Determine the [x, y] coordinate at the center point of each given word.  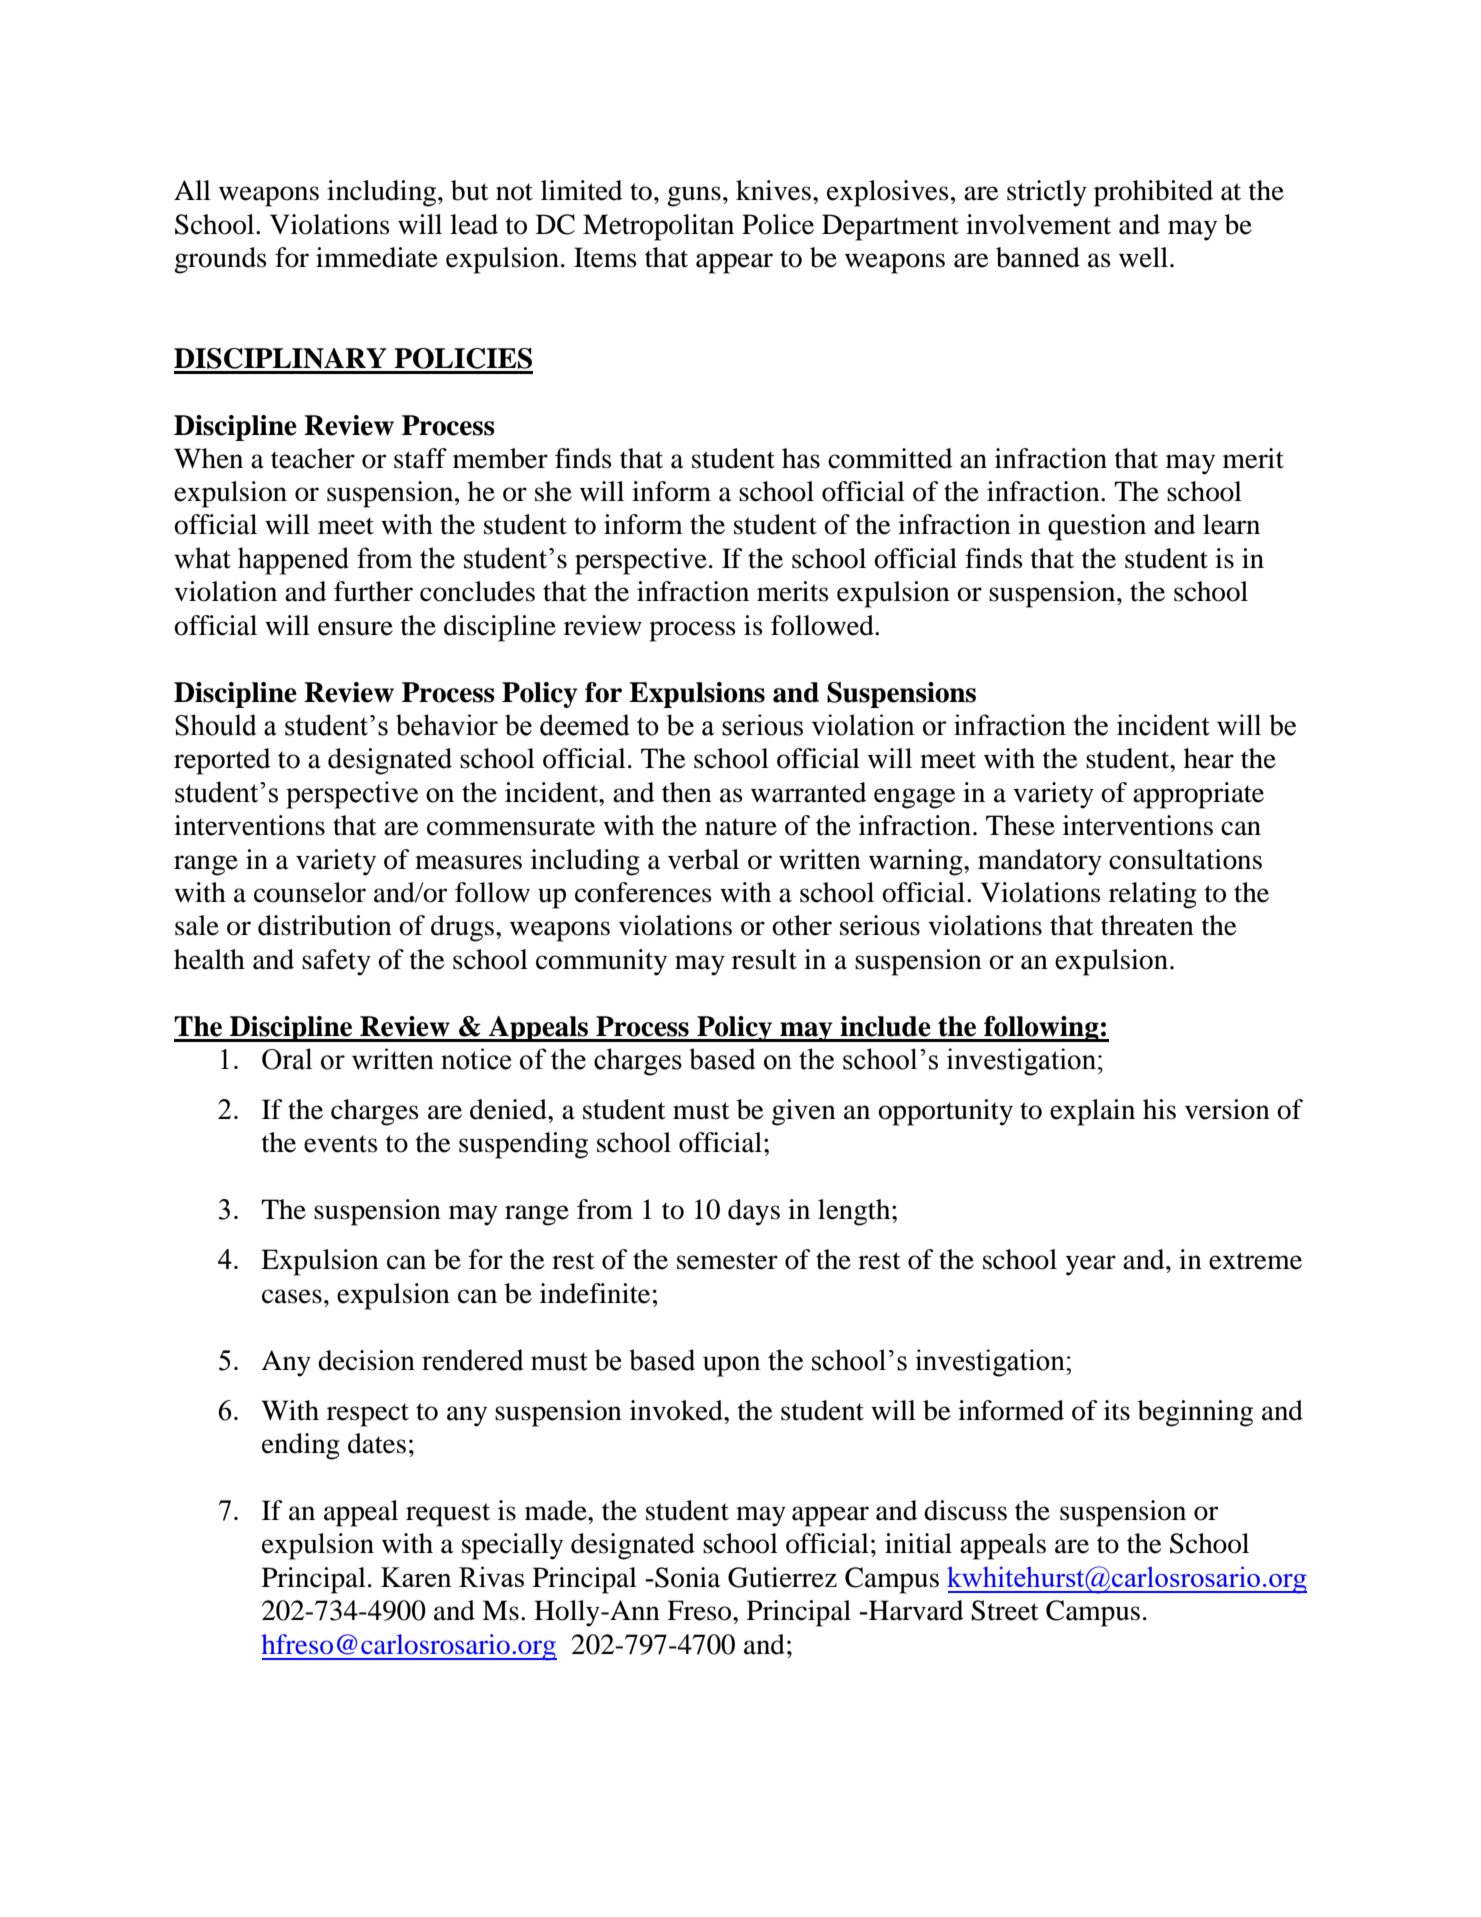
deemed [584, 725]
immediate [377, 257]
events [341, 1144]
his [1159, 1109]
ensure [355, 628]
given [804, 1112]
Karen [416, 1577]
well [1143, 257]
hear [1209, 758]
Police [778, 224]
